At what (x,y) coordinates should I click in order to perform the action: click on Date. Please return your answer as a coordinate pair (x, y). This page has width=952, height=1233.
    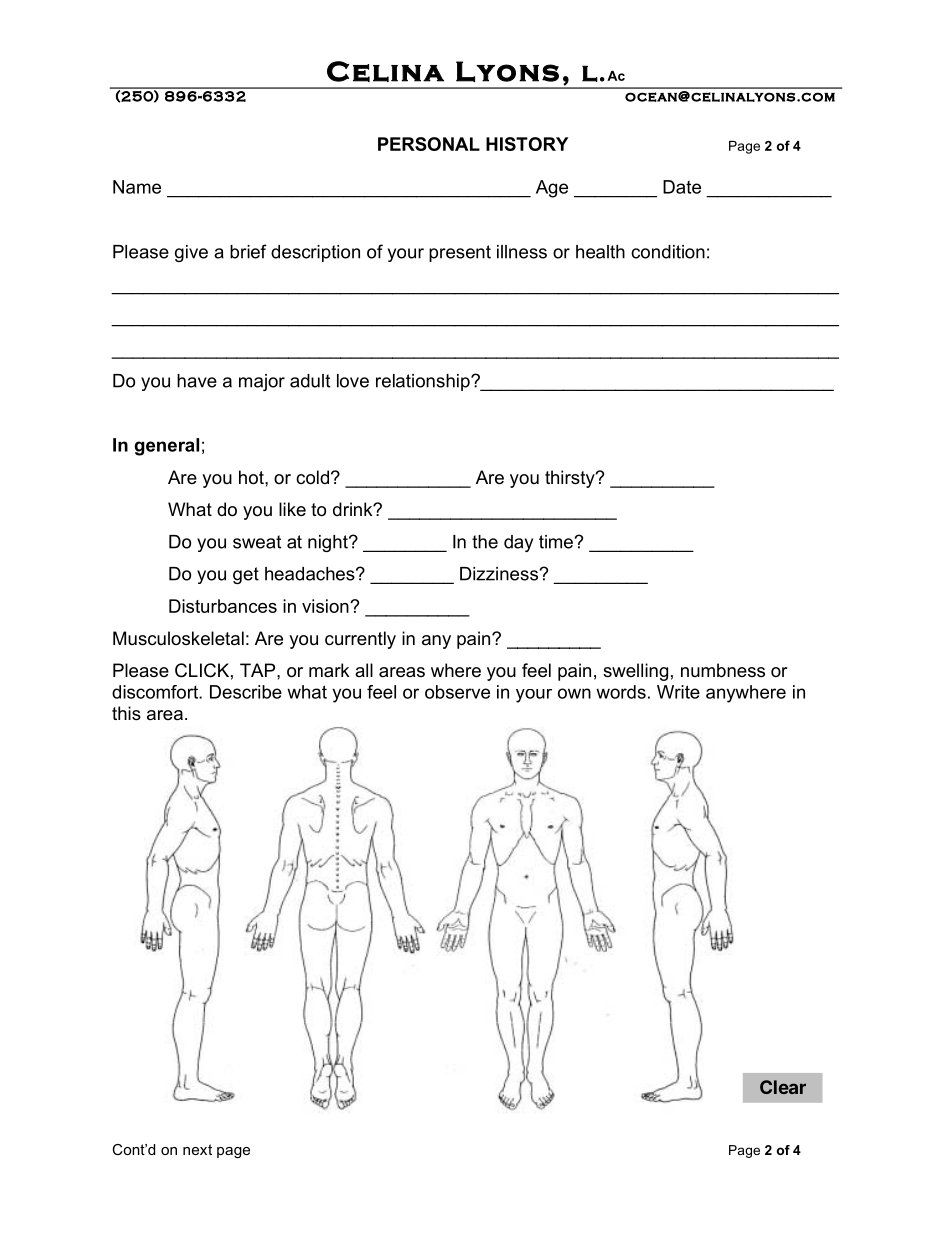
    Looking at the image, I should click on (682, 187).
